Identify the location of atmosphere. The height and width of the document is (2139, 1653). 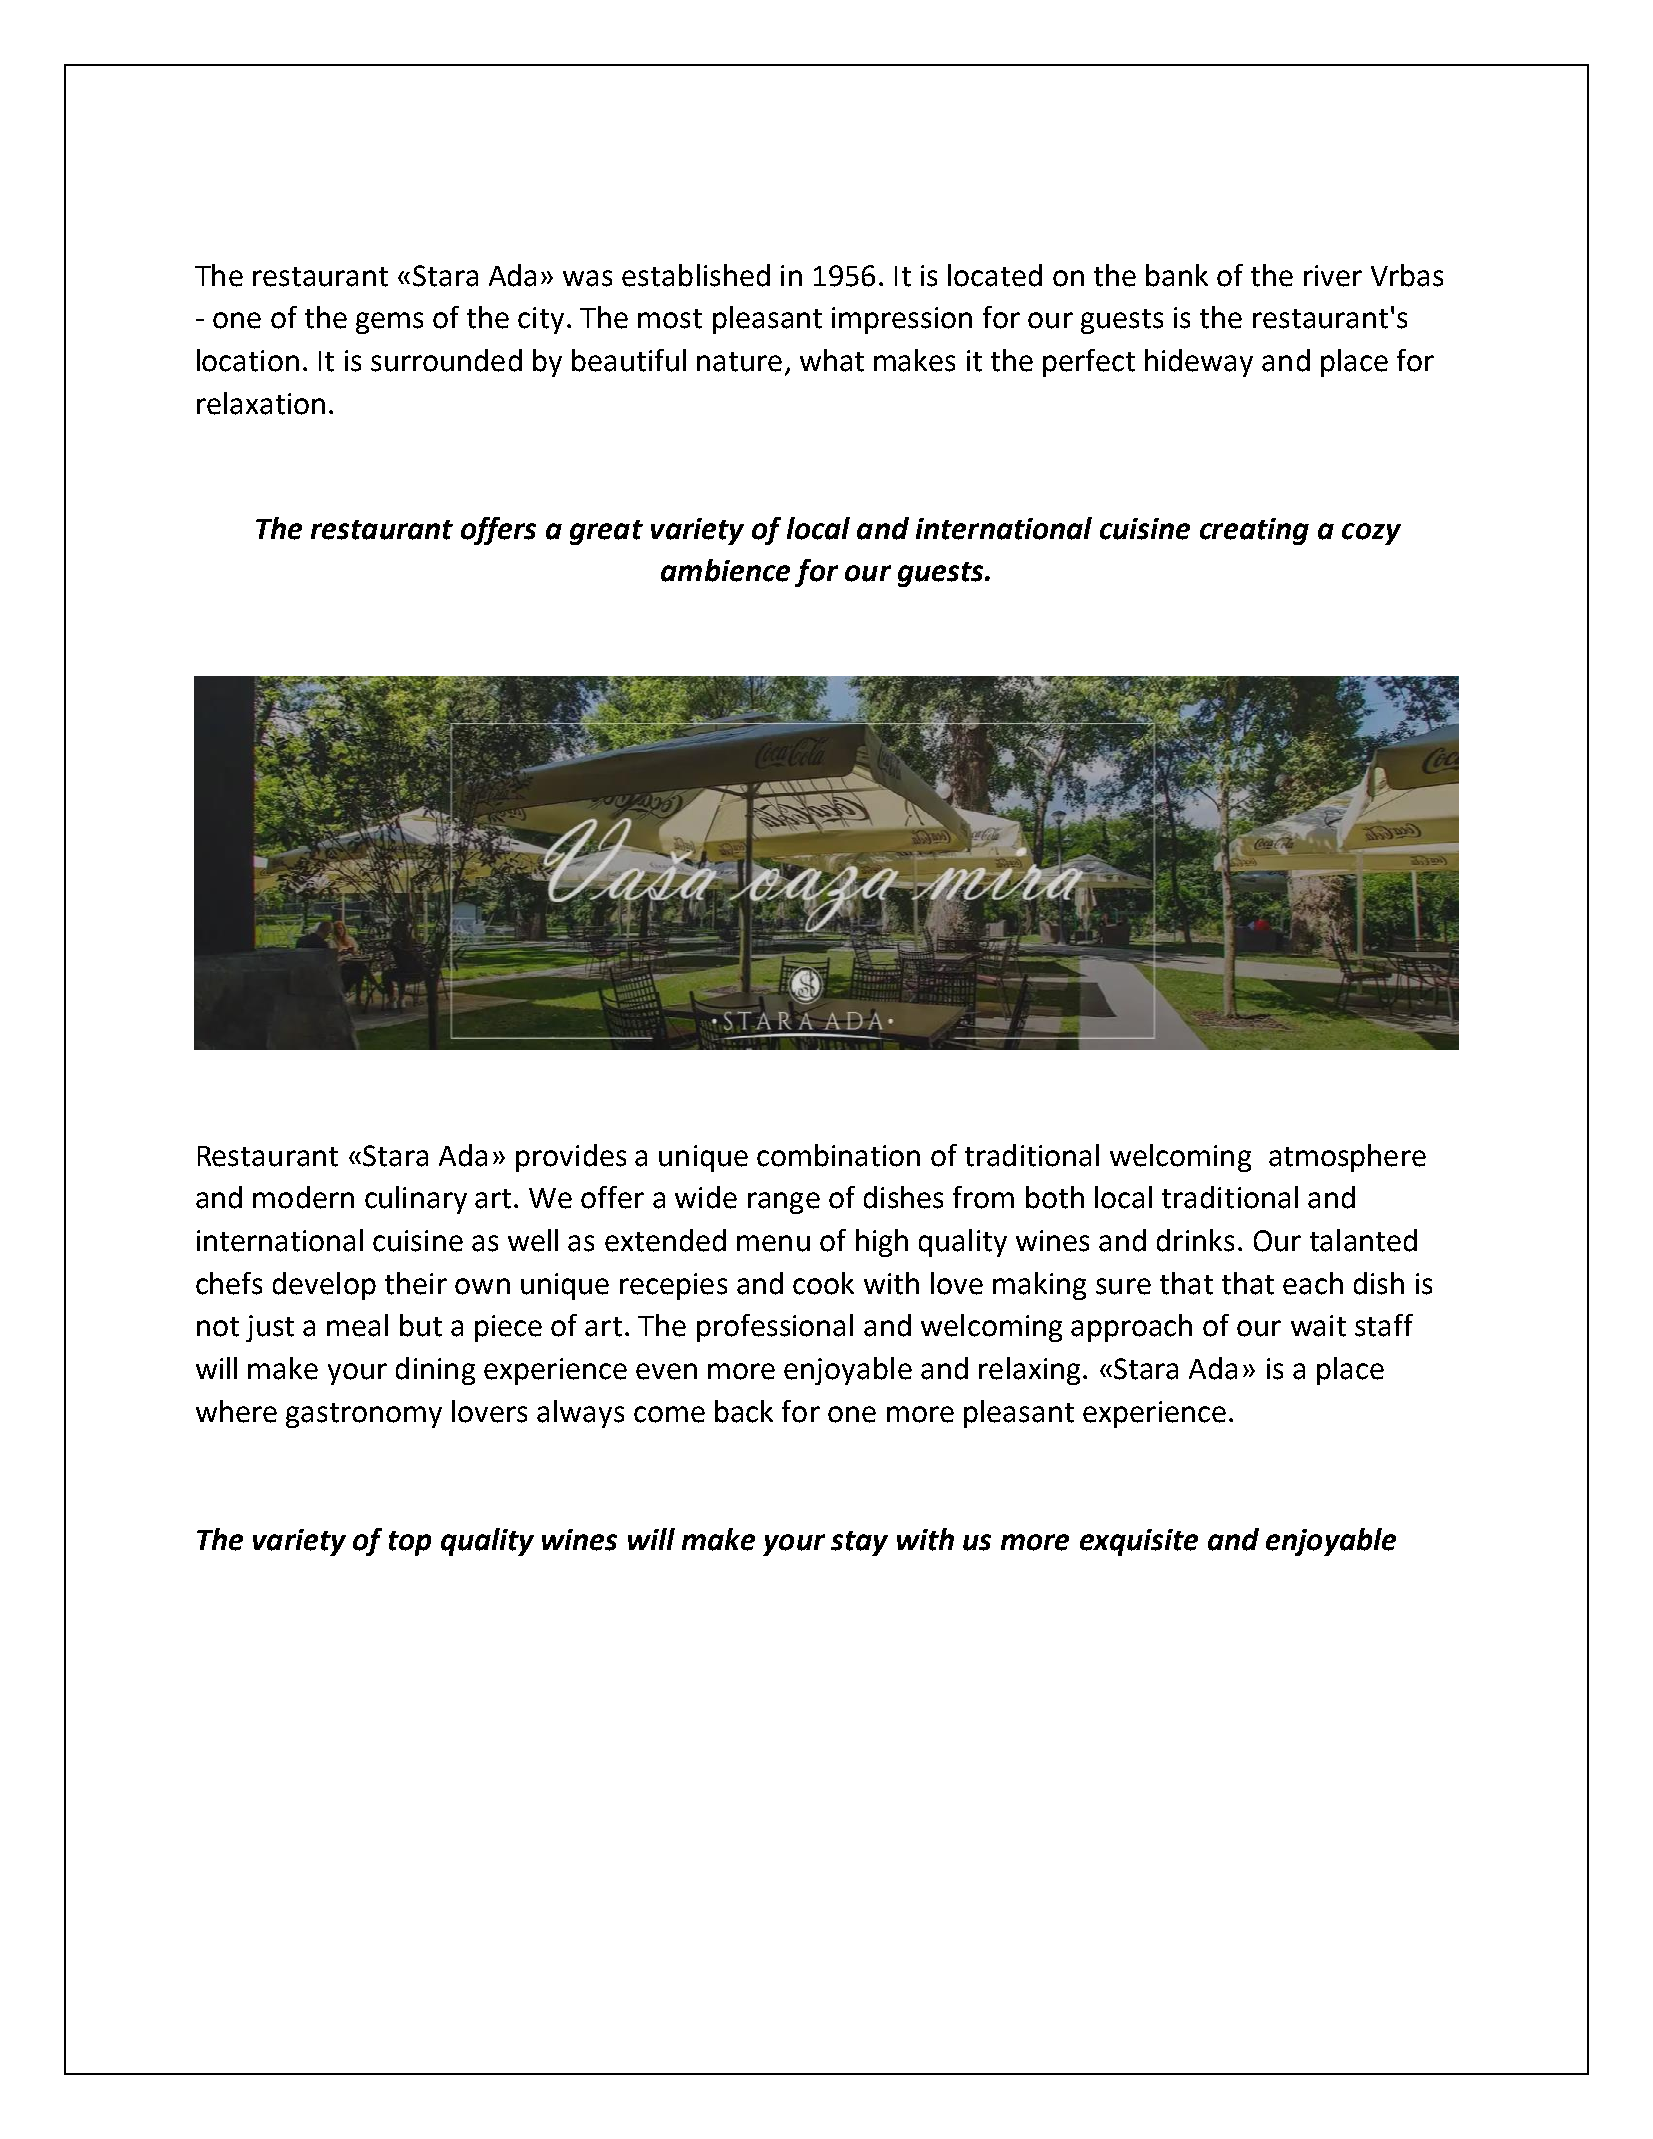
(1347, 1158).
